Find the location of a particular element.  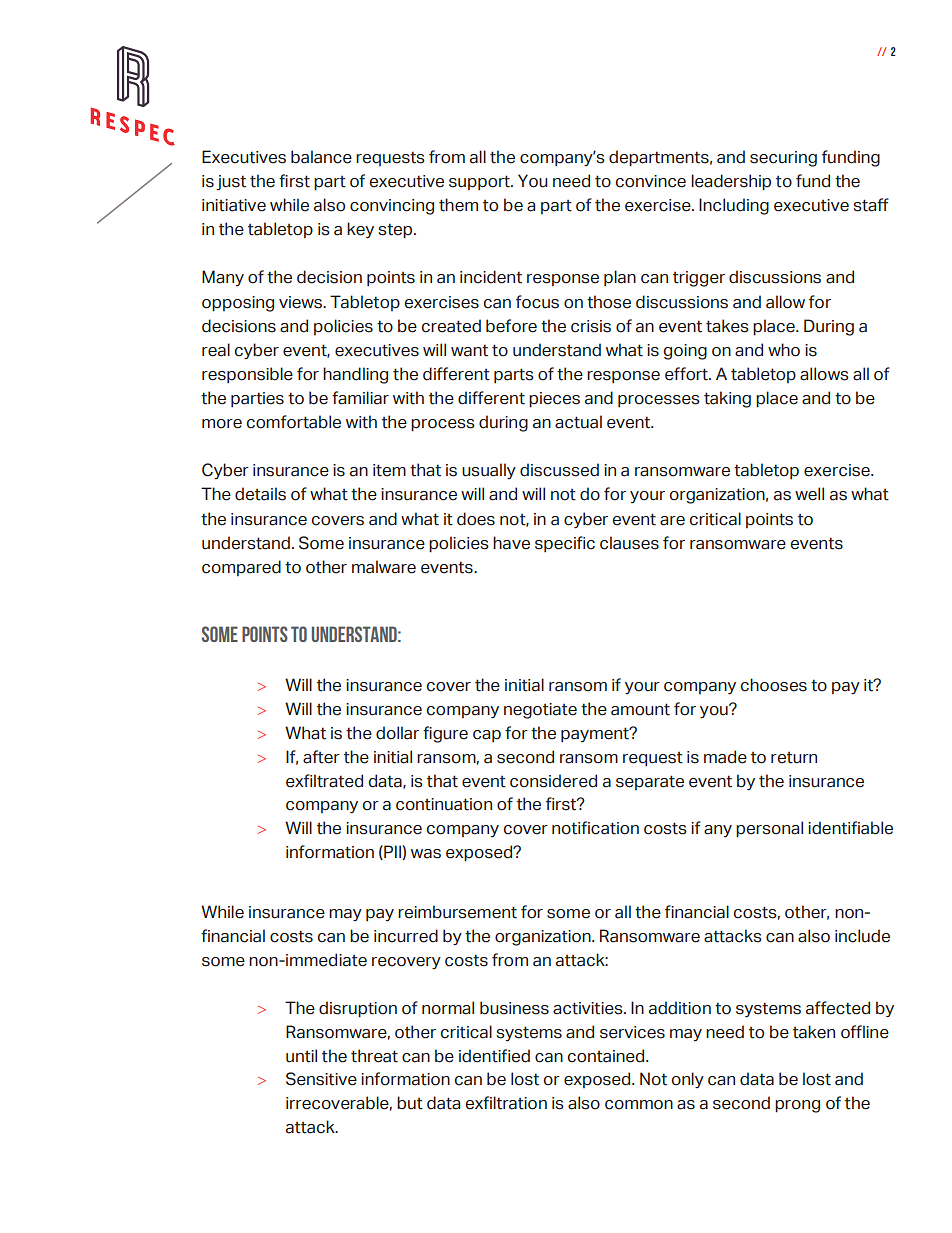

discussed is located at coordinates (559, 470).
